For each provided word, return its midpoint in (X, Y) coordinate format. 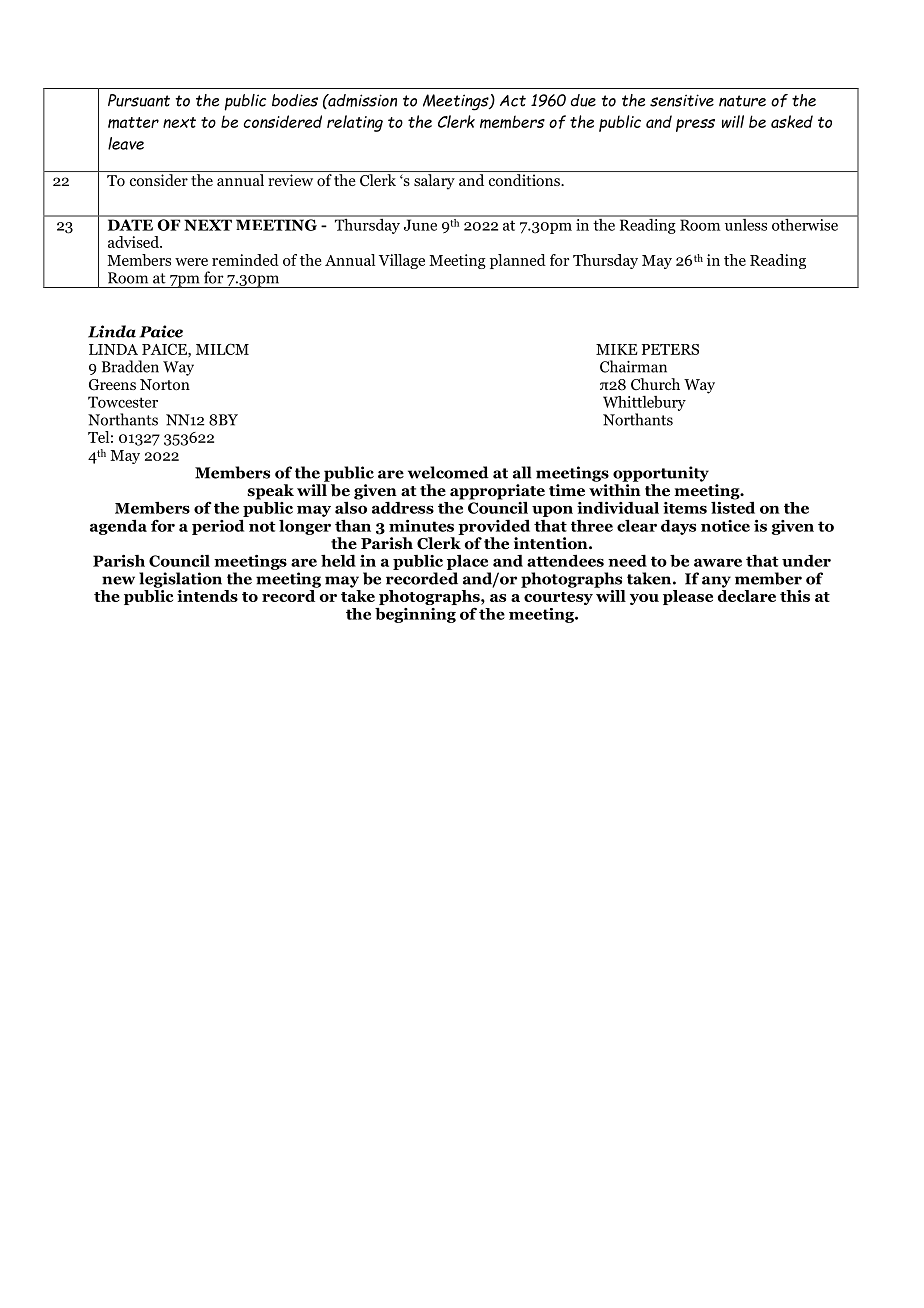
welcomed (448, 472)
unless (746, 223)
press (695, 125)
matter (133, 123)
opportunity (661, 474)
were (191, 262)
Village (402, 261)
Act (513, 101)
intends (207, 596)
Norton (165, 385)
